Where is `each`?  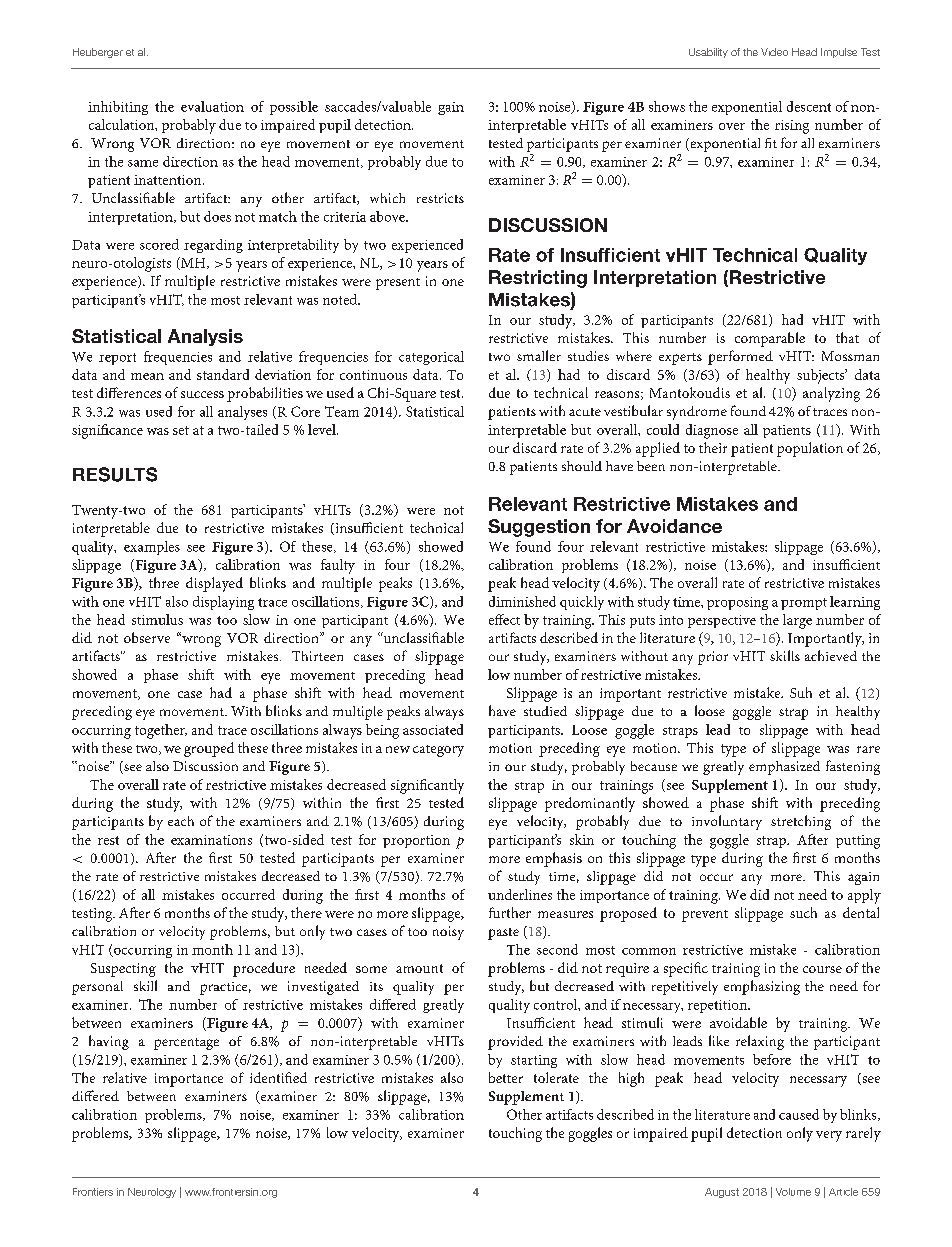 each is located at coordinates (181, 821).
